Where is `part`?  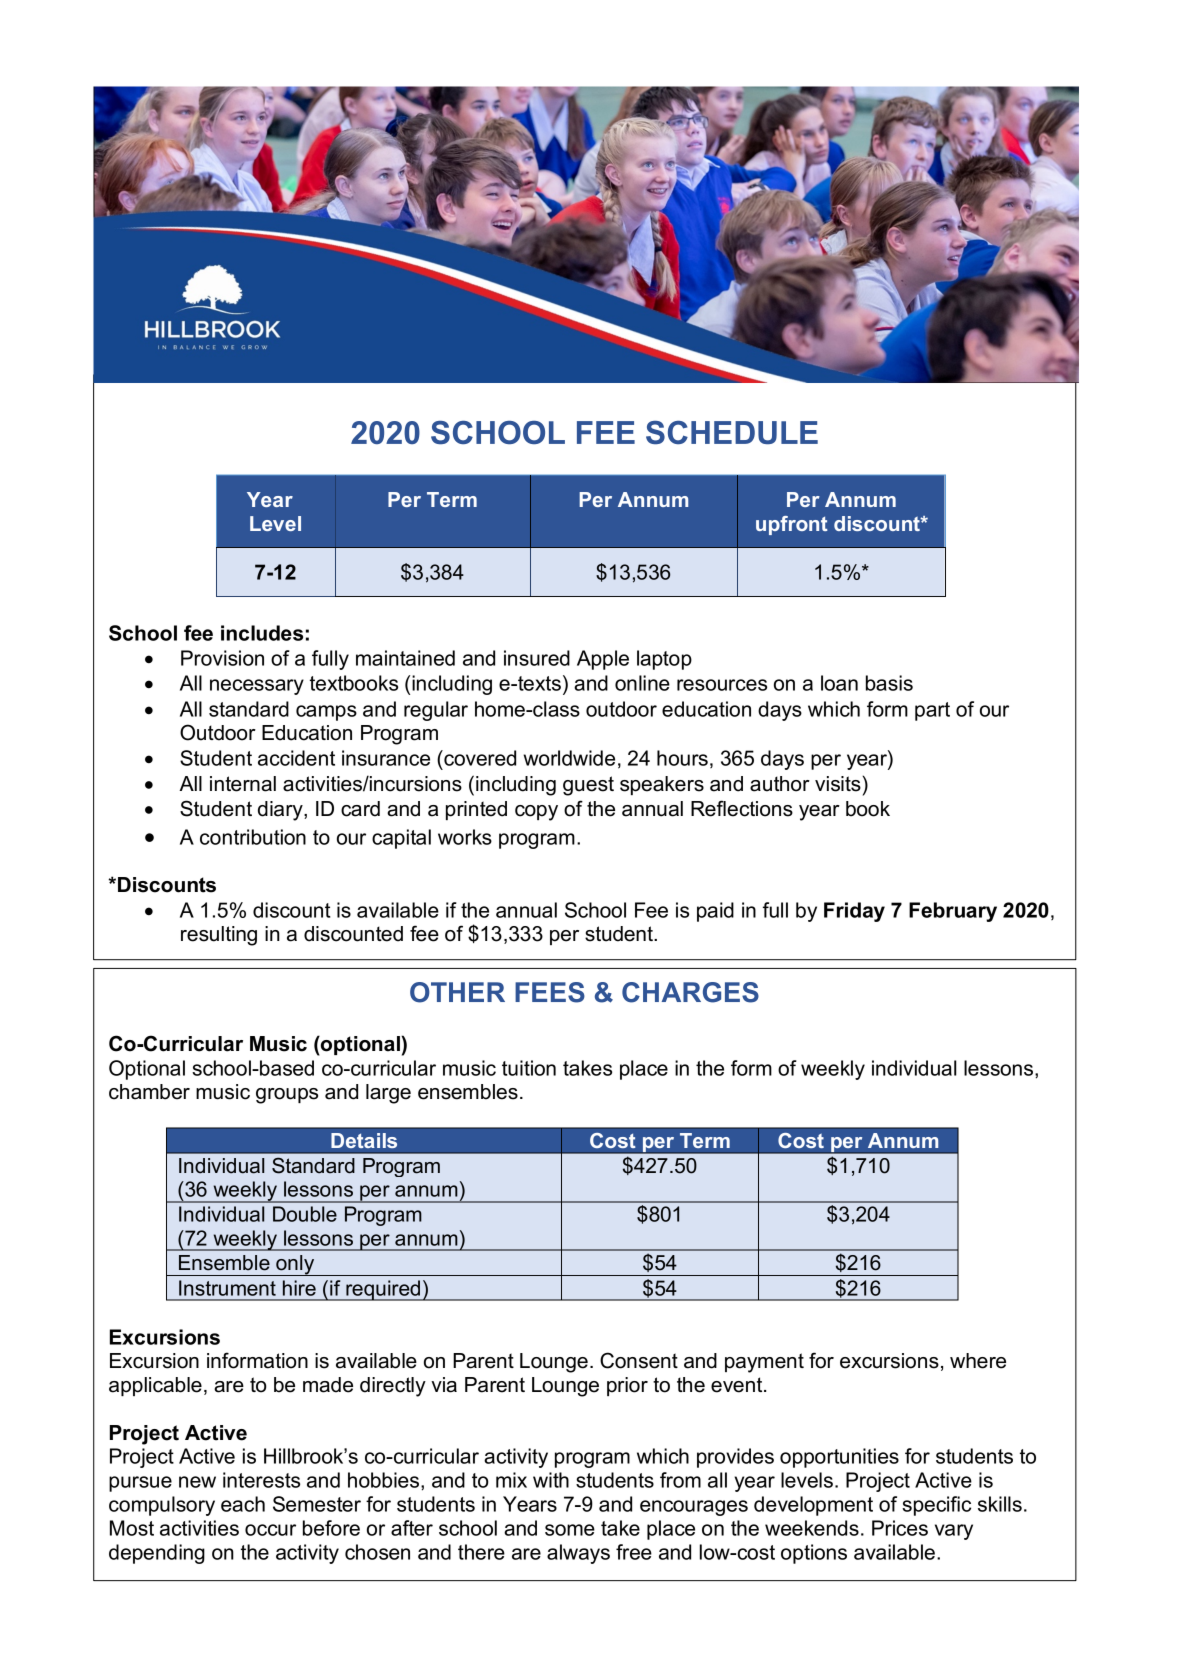
part is located at coordinates (932, 711).
